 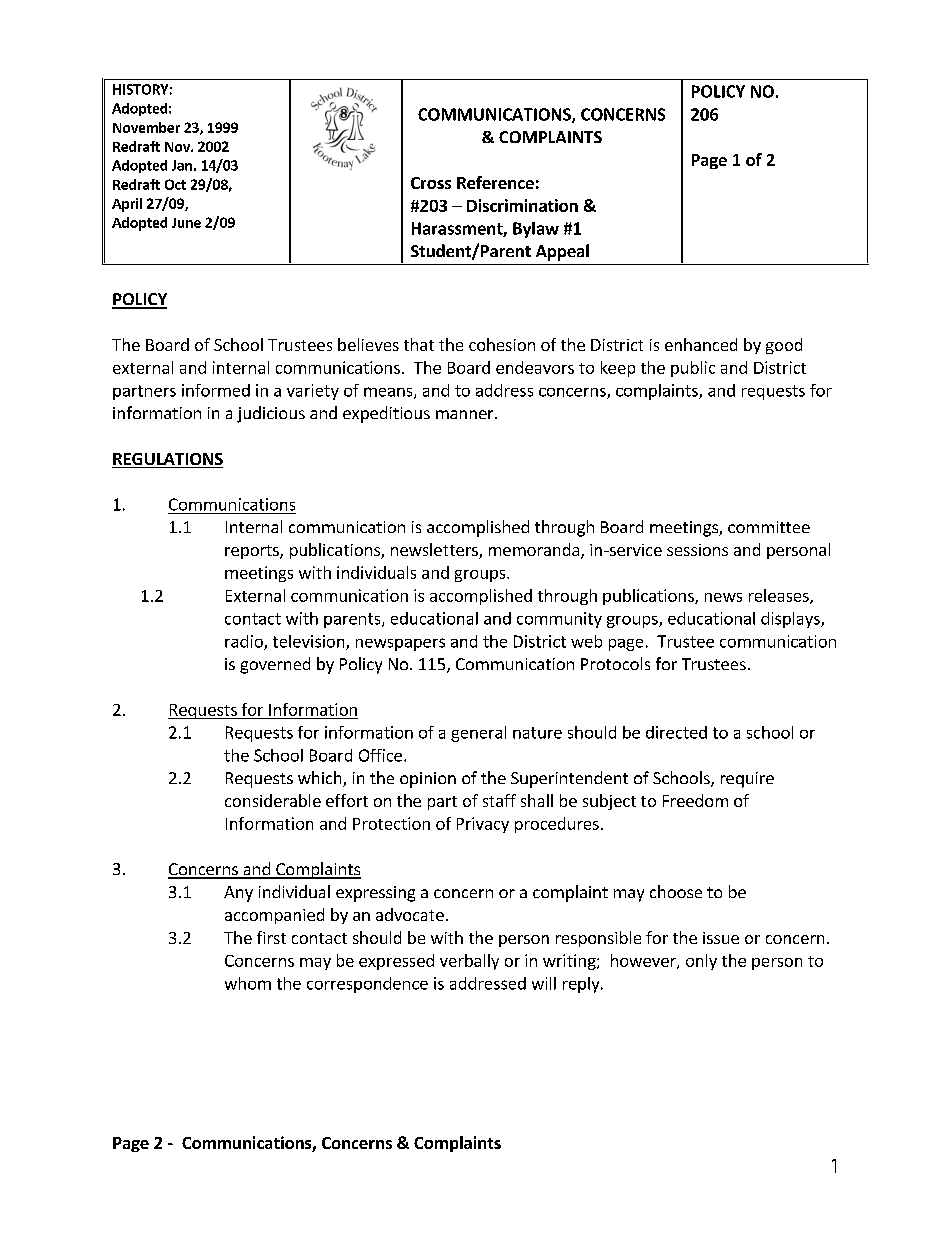 What do you see at coordinates (522, 205) in the screenshot?
I see `Discrimination` at bounding box center [522, 205].
